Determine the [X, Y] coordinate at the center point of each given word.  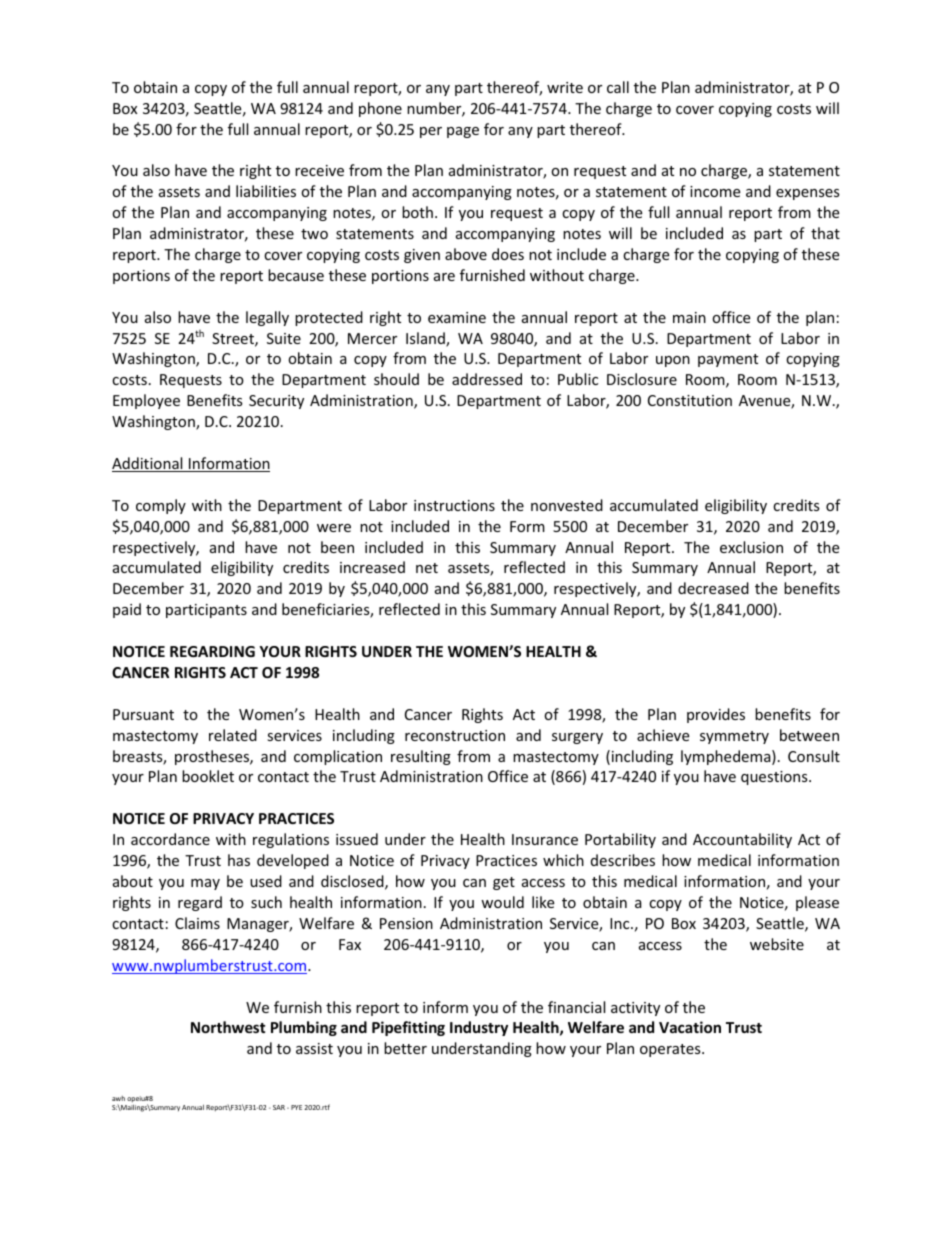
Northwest [228, 1027]
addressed [487, 379]
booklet [208, 776]
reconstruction [455, 735]
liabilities [266, 191]
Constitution [690, 400]
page [463, 132]
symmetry [734, 737]
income [715, 191]
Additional [148, 464]
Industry [479, 1028]
